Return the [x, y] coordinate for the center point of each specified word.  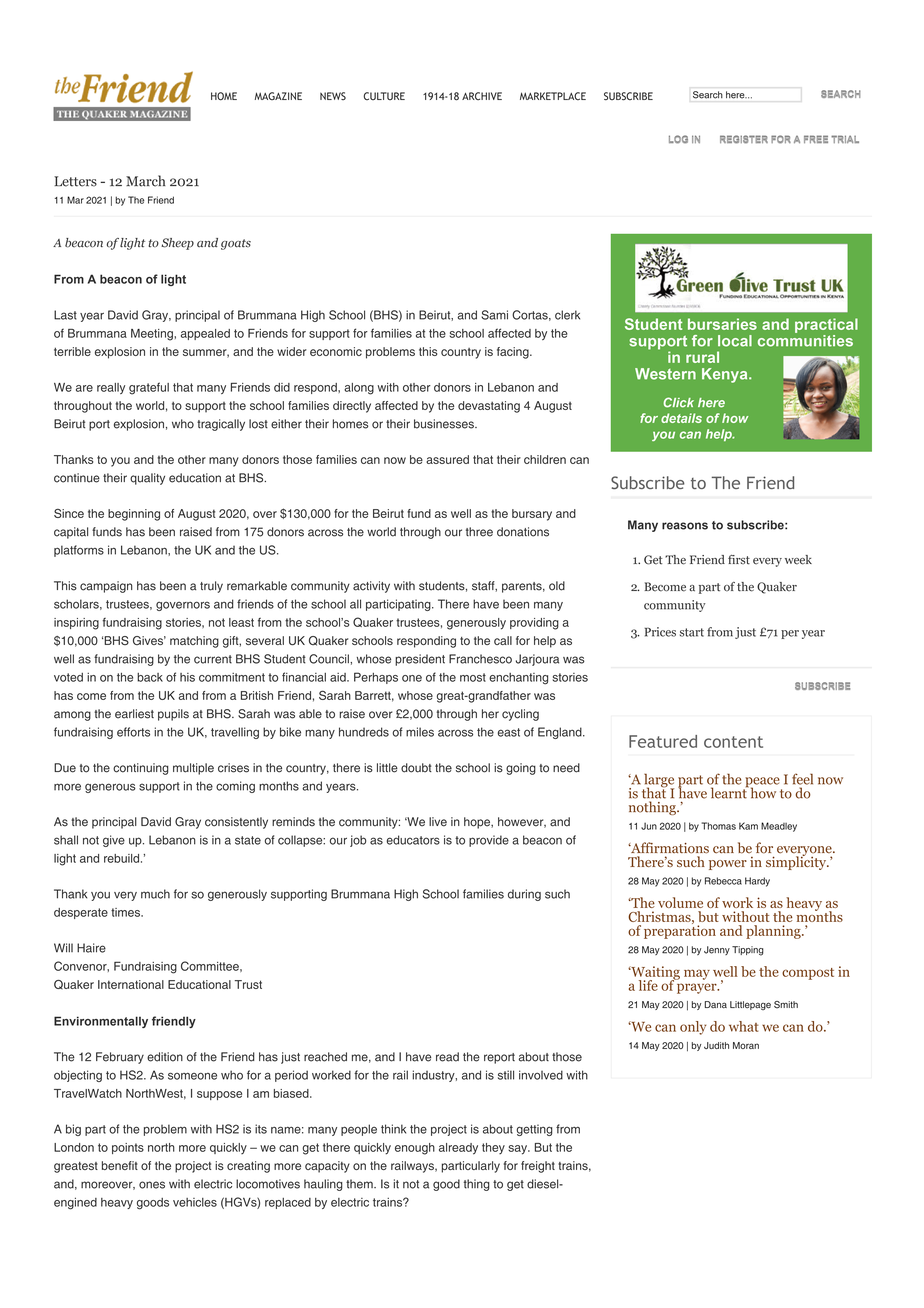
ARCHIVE [482, 96]
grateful [149, 388]
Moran [746, 1045]
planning [774, 932]
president [420, 660]
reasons [685, 526]
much [155, 894]
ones [152, 1185]
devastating [489, 407]
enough [415, 1149]
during [524, 895]
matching [194, 642]
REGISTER [744, 139]
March [146, 181]
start [692, 632]
